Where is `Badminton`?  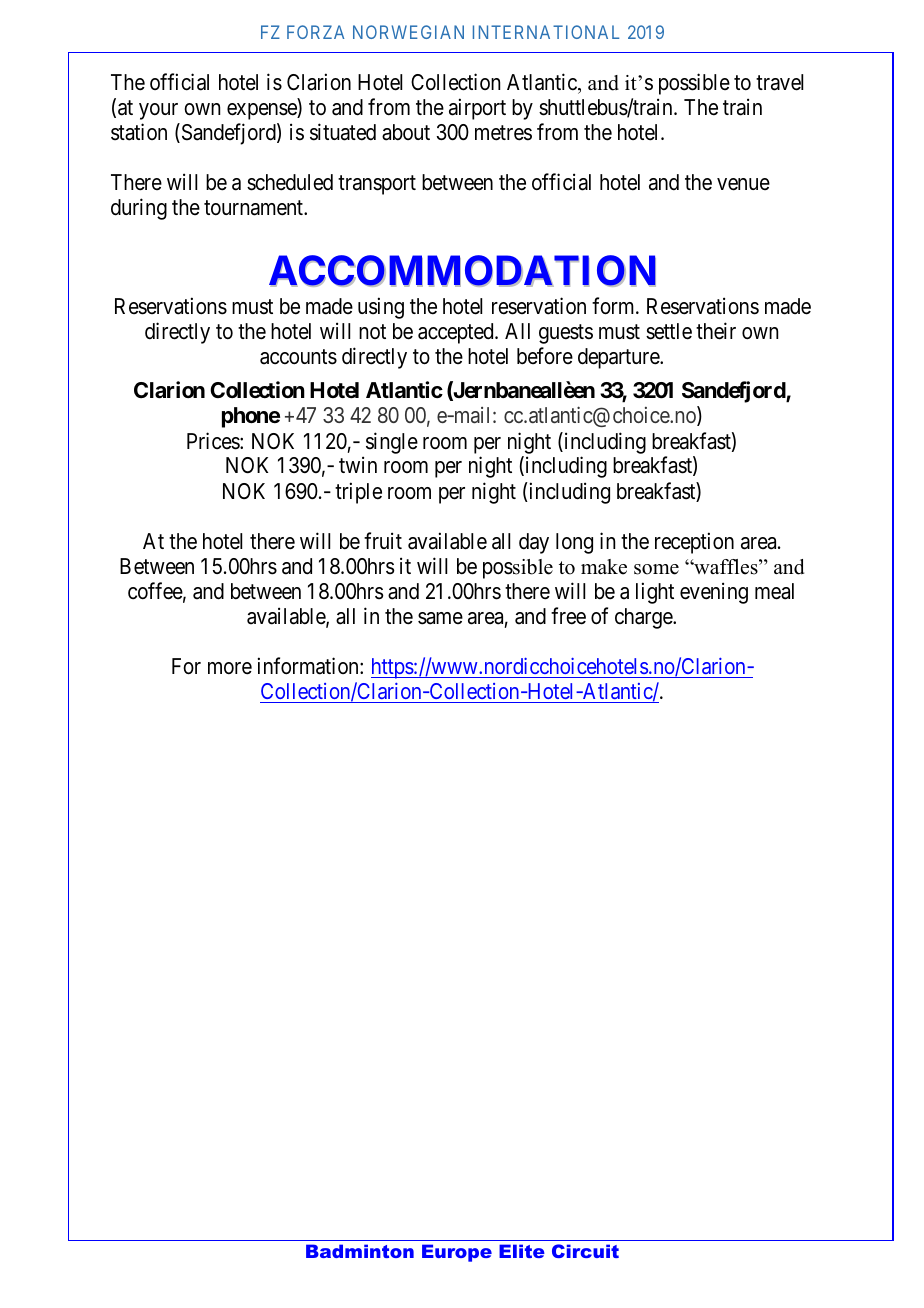 Badminton is located at coordinates (360, 1251).
